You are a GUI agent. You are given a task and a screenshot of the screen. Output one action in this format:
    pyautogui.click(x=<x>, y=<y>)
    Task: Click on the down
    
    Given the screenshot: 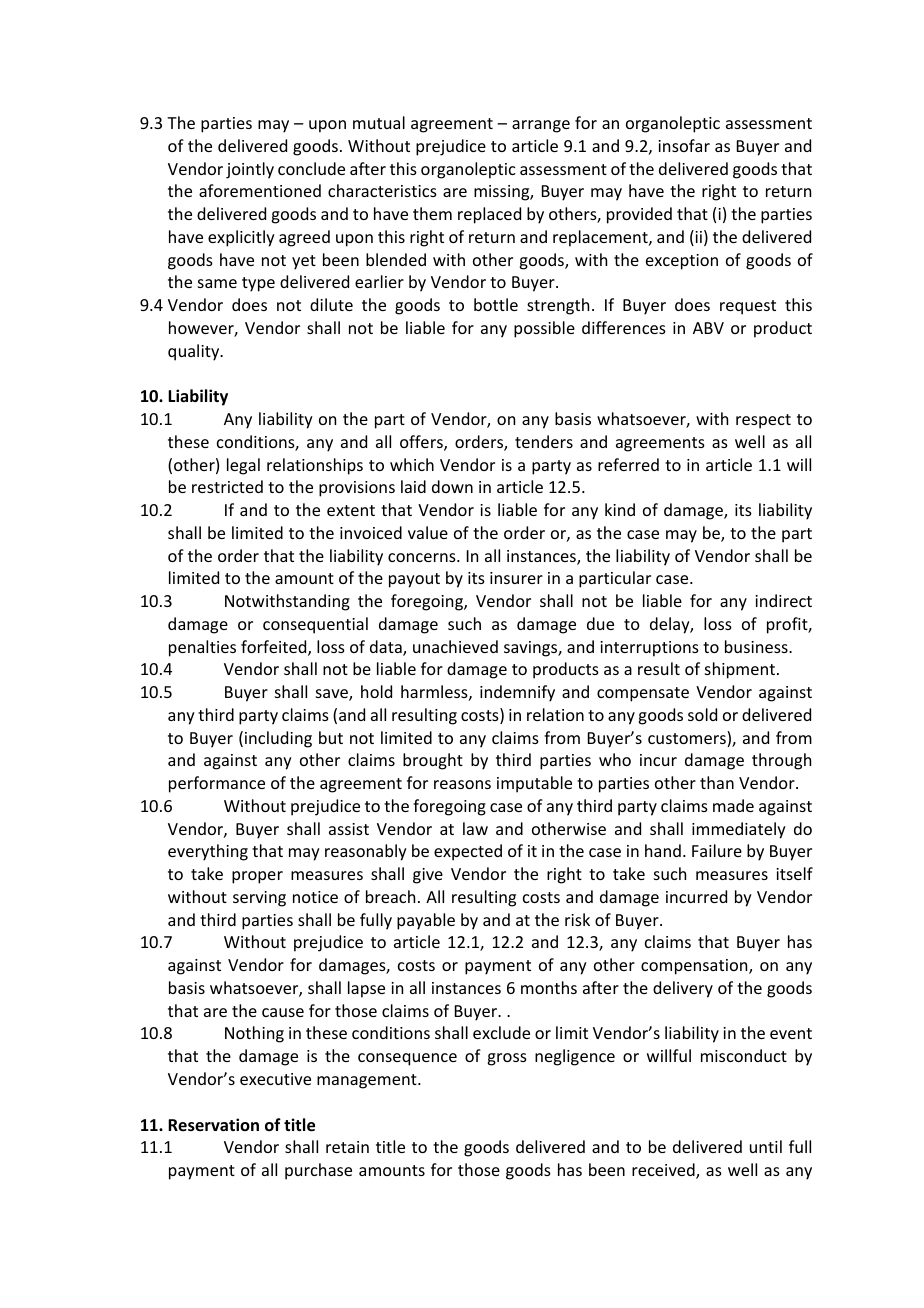 What is the action you would take?
    pyautogui.click(x=452, y=486)
